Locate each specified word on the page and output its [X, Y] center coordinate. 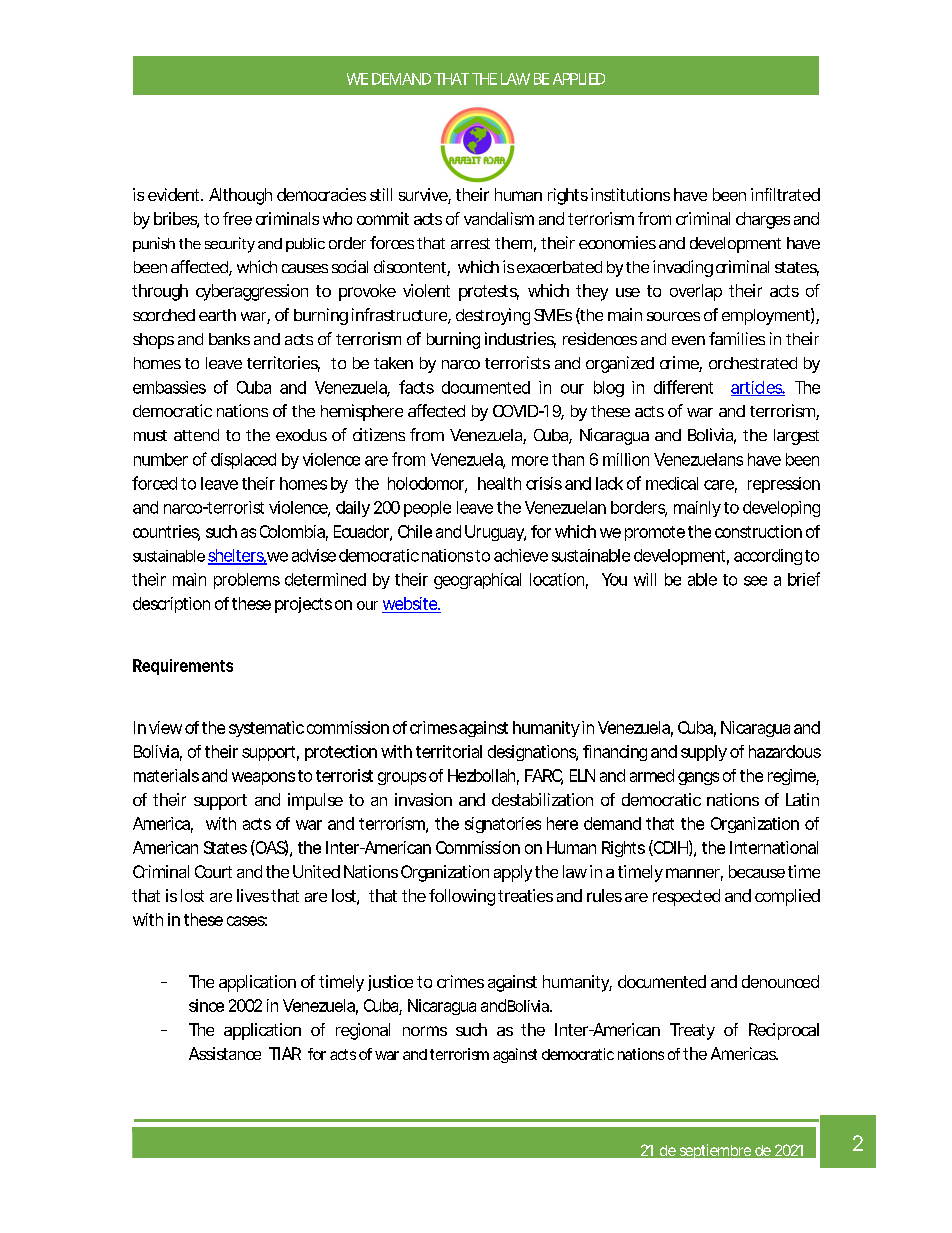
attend [196, 435]
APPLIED [579, 79]
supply [704, 753]
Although [240, 196]
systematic [266, 729]
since [206, 1005]
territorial [449, 751]
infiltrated [785, 194]
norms [425, 1031]
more [530, 461]
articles [758, 388]
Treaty [692, 1031]
